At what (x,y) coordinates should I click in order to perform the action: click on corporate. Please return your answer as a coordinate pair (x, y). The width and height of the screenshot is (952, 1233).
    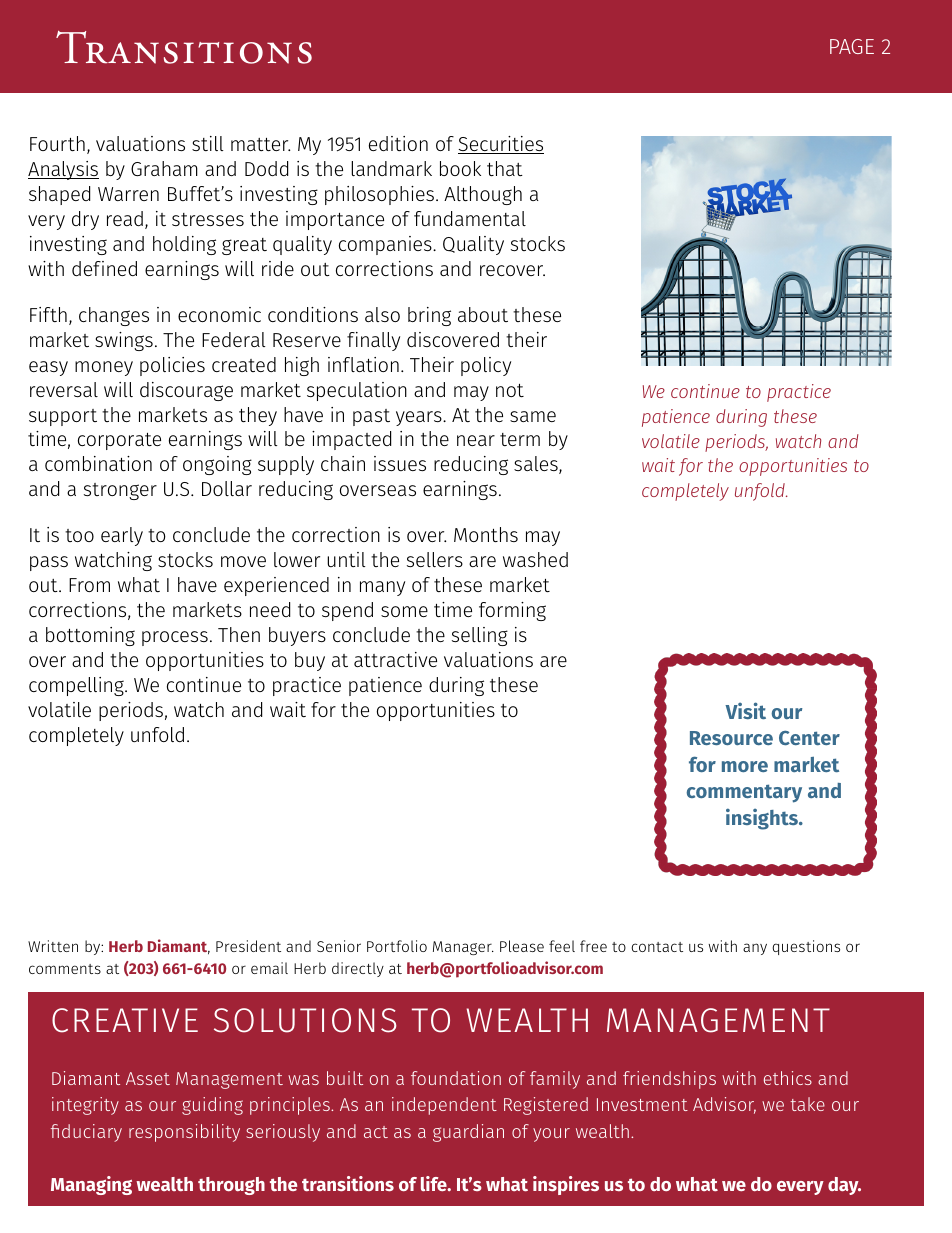
    Looking at the image, I should click on (119, 441).
